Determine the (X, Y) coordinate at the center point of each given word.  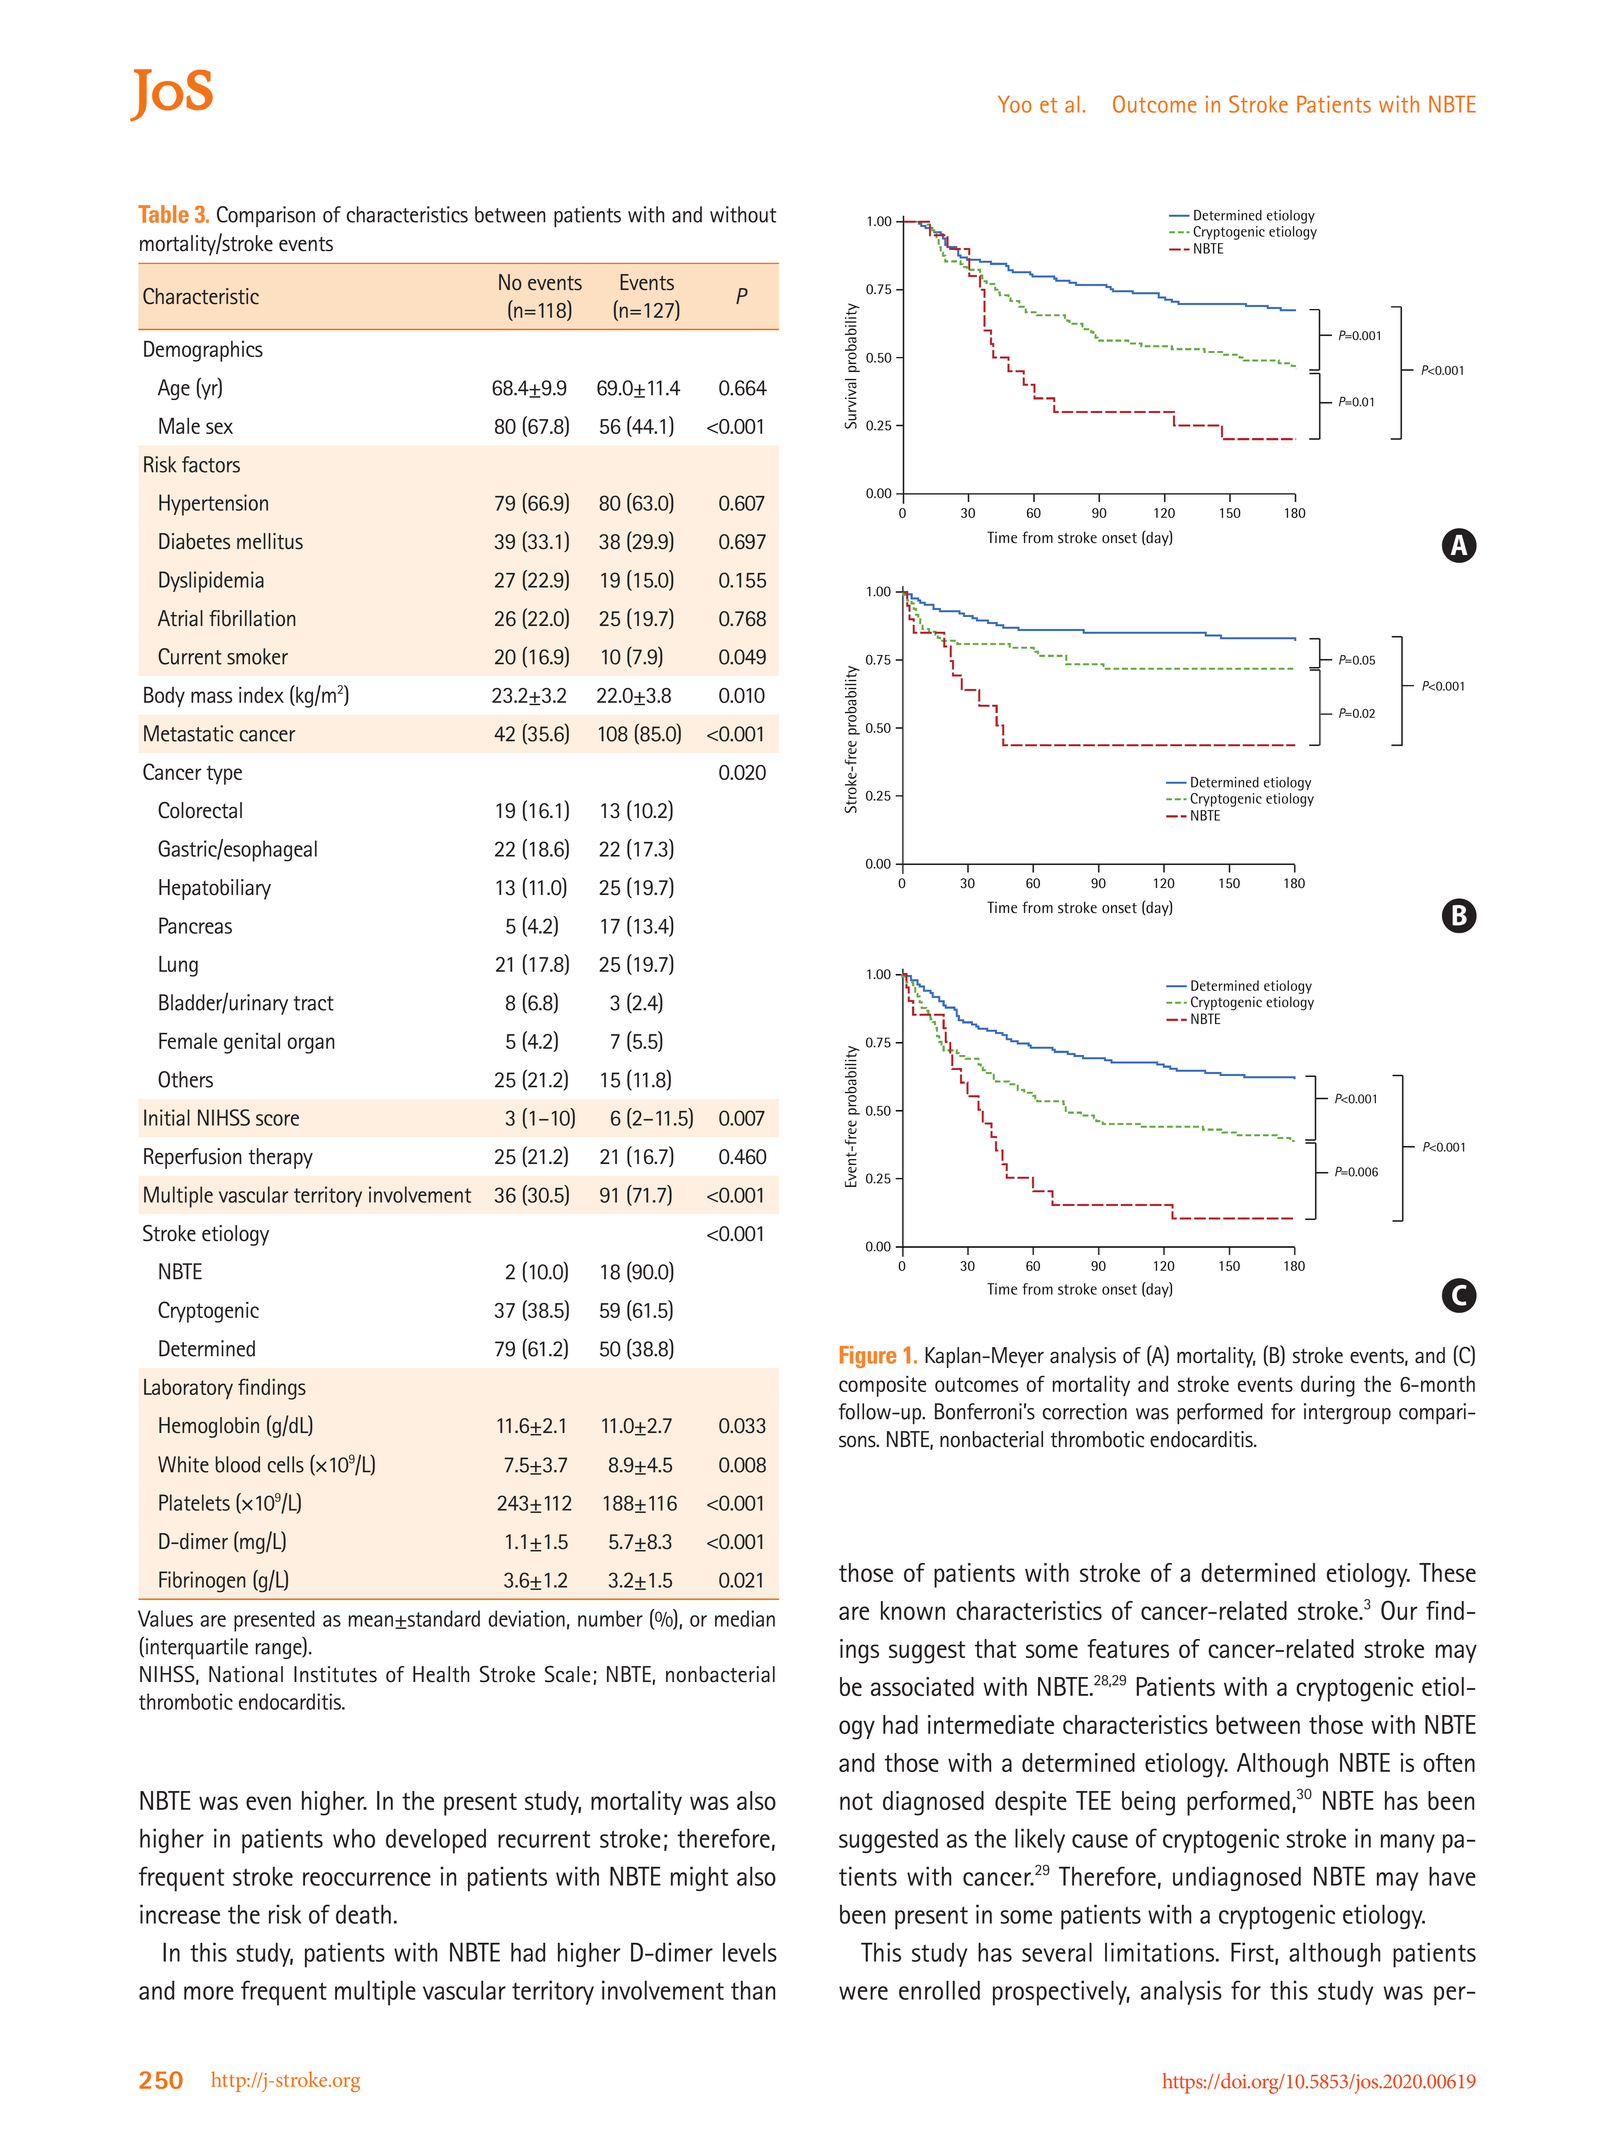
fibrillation (252, 618)
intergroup (1347, 1413)
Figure (868, 1357)
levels (750, 1952)
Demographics (203, 351)
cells (286, 1464)
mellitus (270, 541)
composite (883, 1386)
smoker (257, 656)
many (1408, 1843)
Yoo (1014, 104)
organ (311, 1045)
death (363, 1914)
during (1328, 1386)
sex (219, 428)
